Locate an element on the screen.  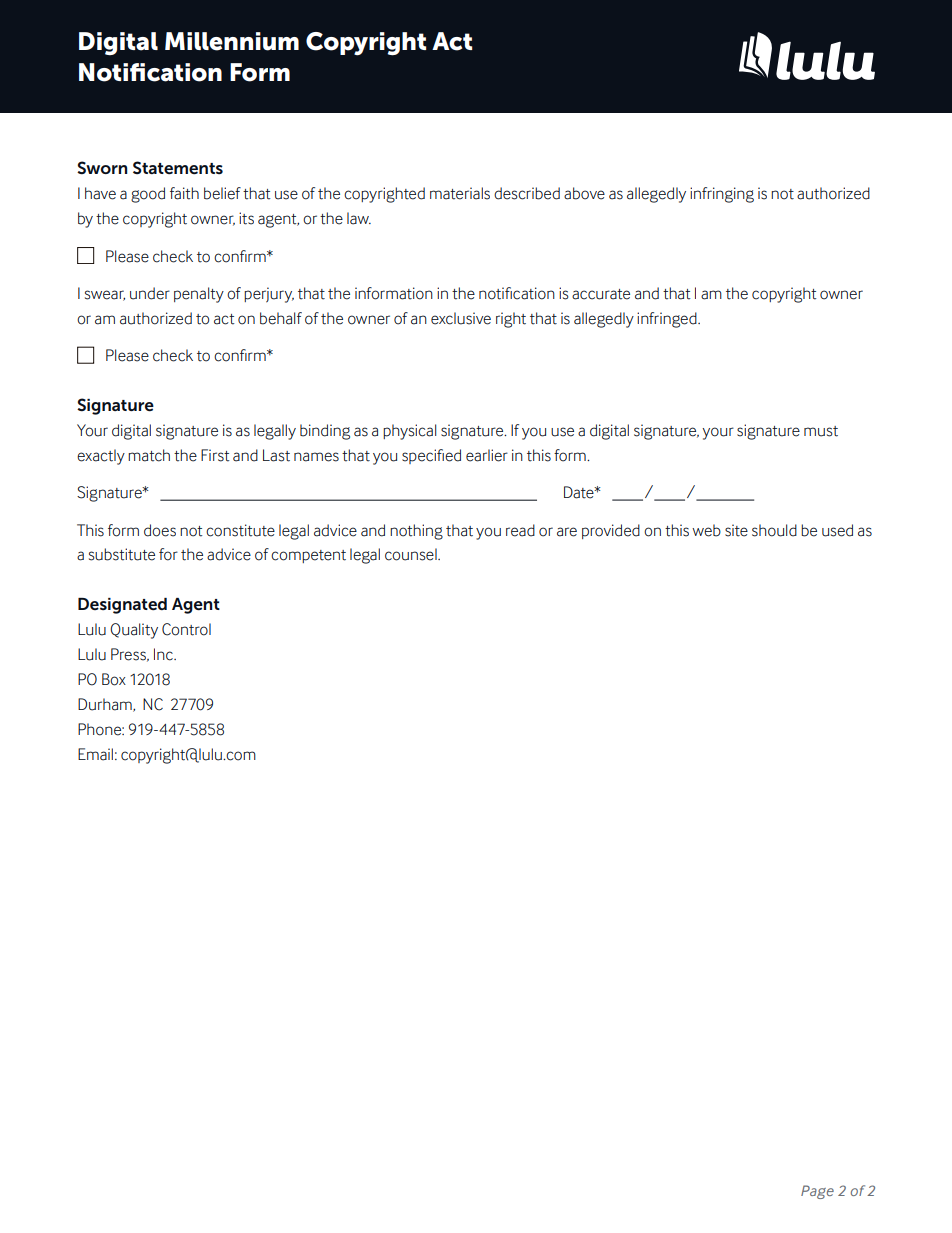
infringing is located at coordinates (722, 195).
